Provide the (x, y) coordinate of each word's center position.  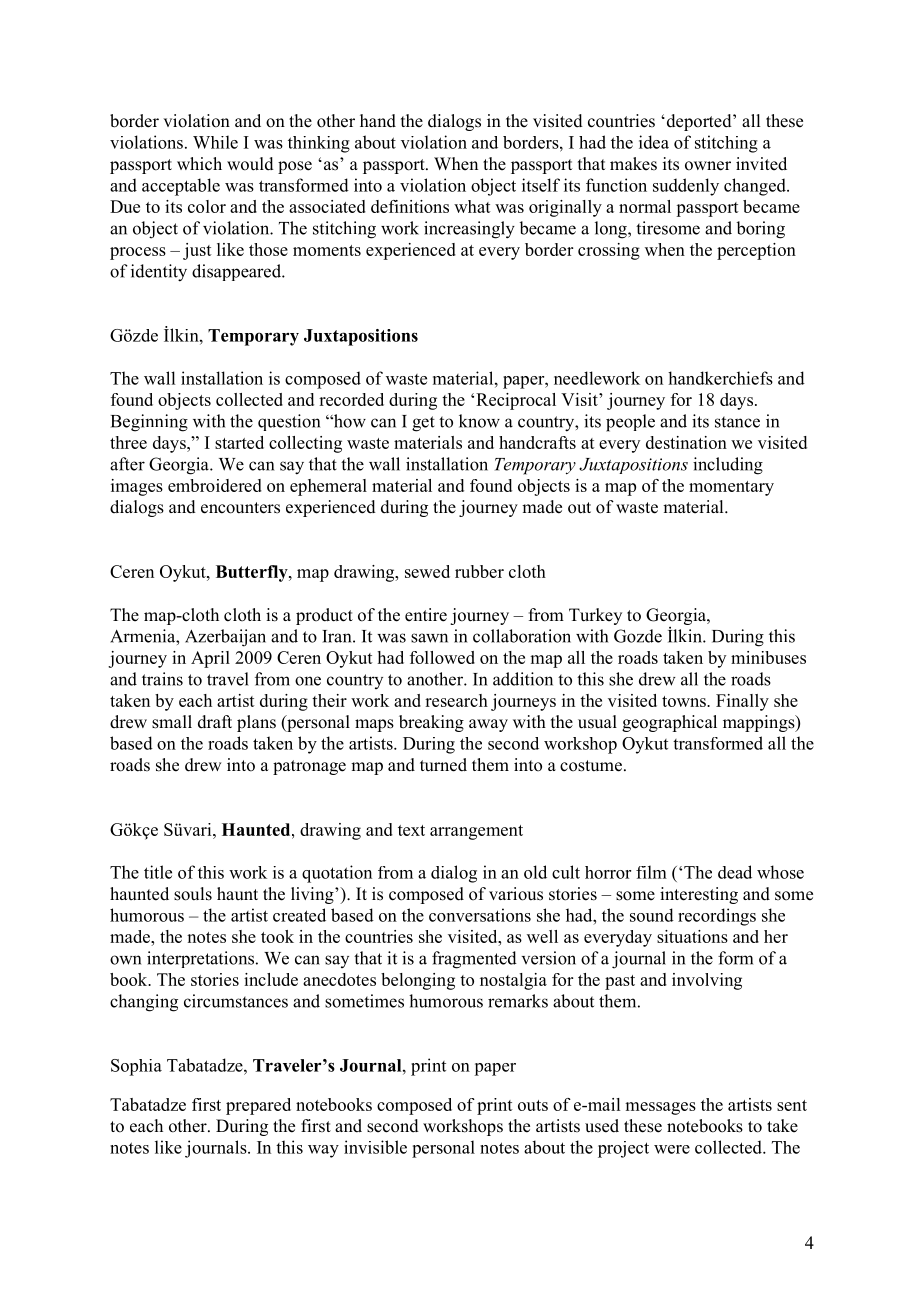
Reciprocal (516, 401)
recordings (717, 917)
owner (708, 166)
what (472, 206)
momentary (731, 488)
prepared (258, 1106)
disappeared (237, 272)
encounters (240, 508)
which (199, 164)
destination (686, 442)
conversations (480, 915)
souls (193, 894)
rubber (479, 571)
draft (215, 722)
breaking (431, 723)
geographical (669, 723)
